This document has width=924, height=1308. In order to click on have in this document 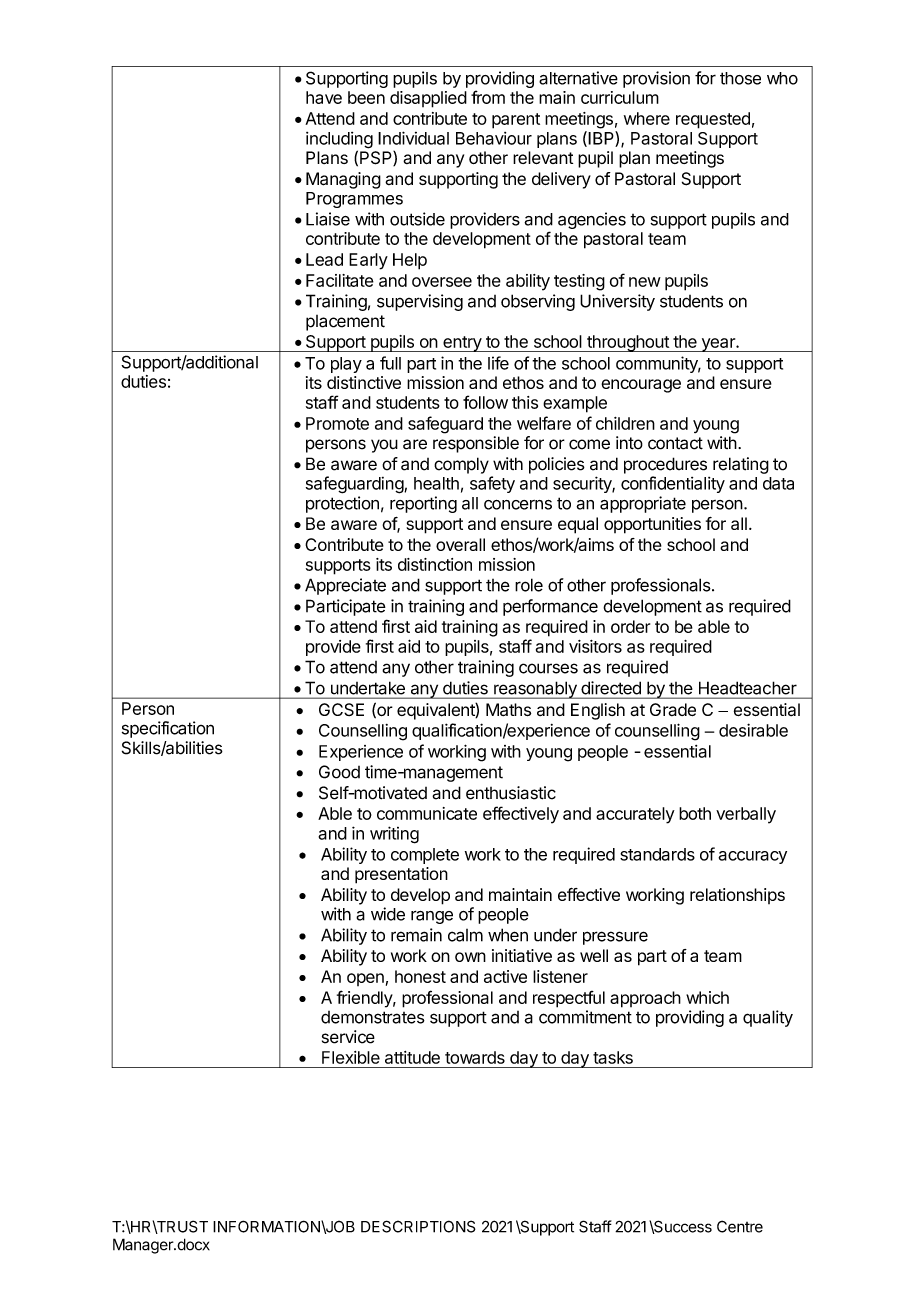, I will do `click(324, 97)`.
